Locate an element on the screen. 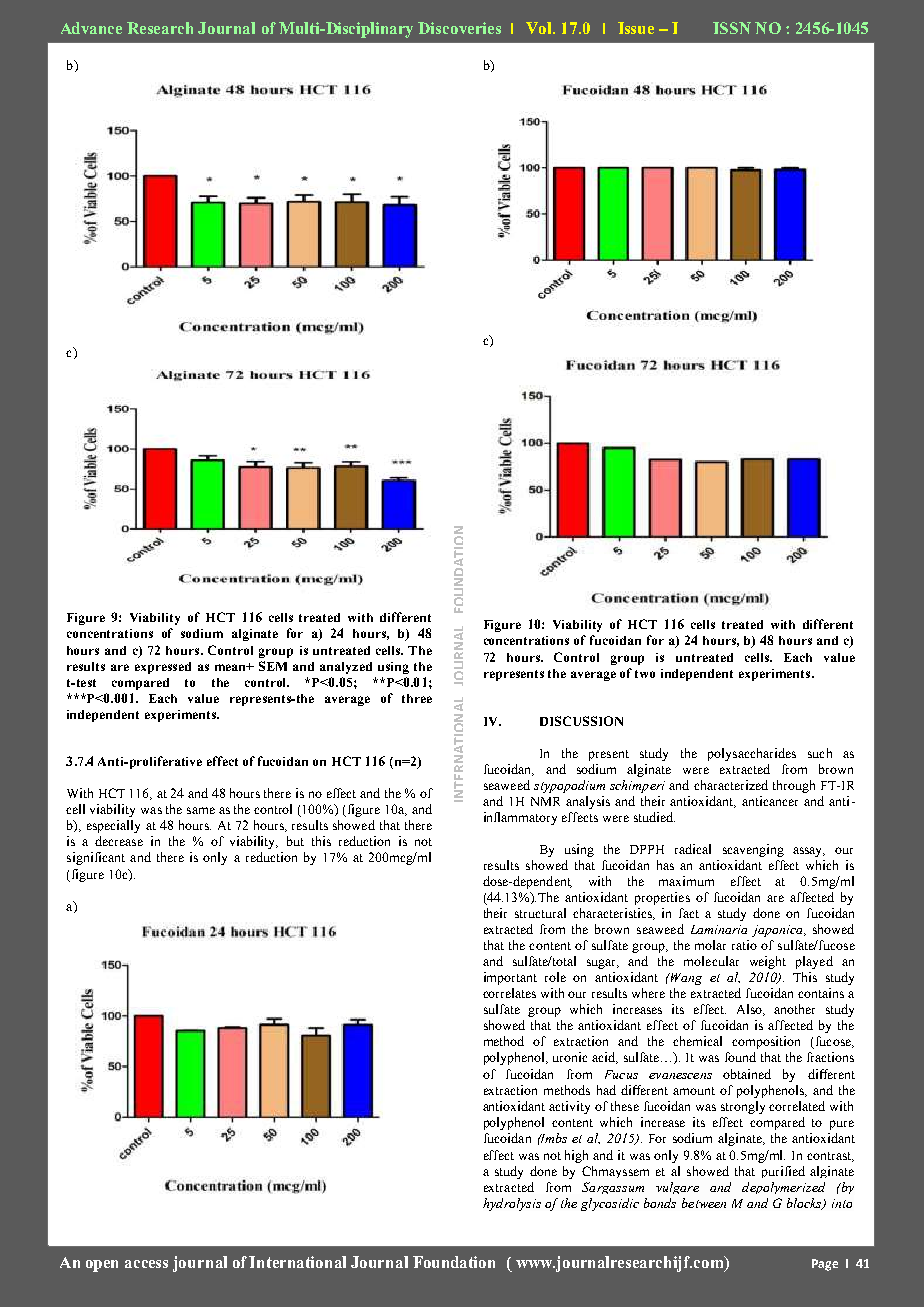 This screenshot has width=924, height=1307. access is located at coordinates (146, 1264).
